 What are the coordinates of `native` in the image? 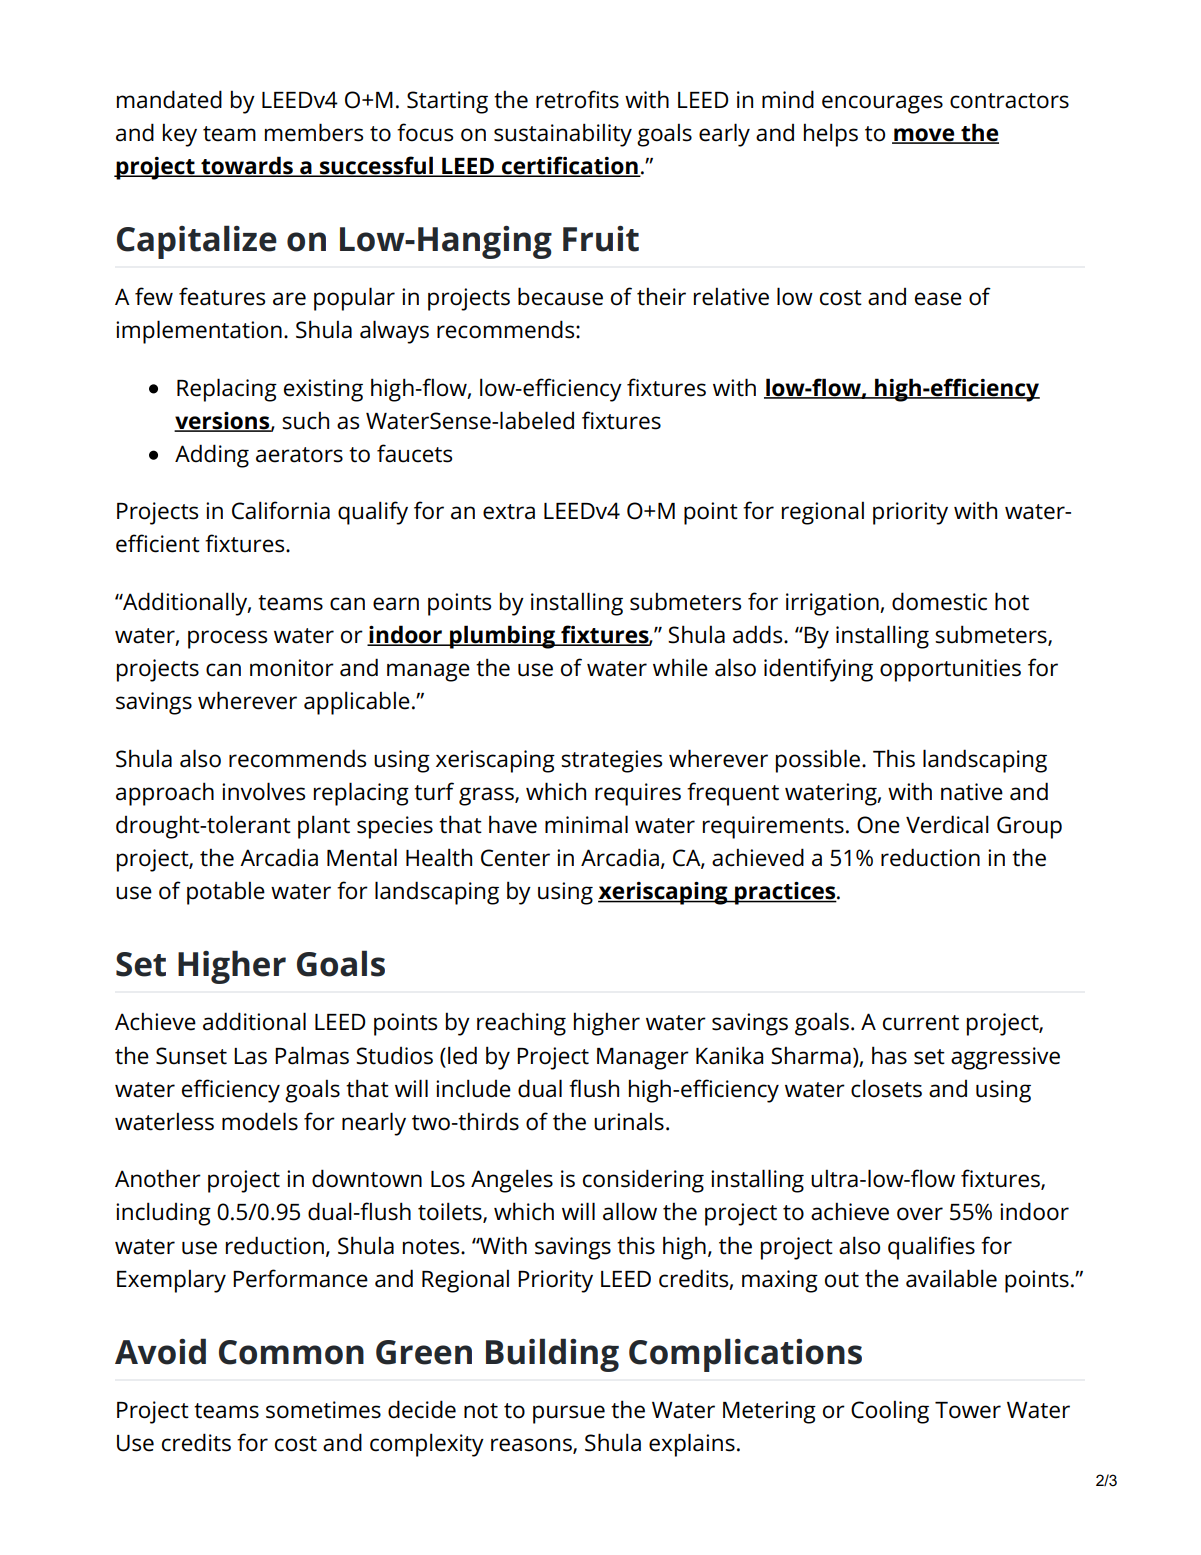 It's located at (972, 792).
